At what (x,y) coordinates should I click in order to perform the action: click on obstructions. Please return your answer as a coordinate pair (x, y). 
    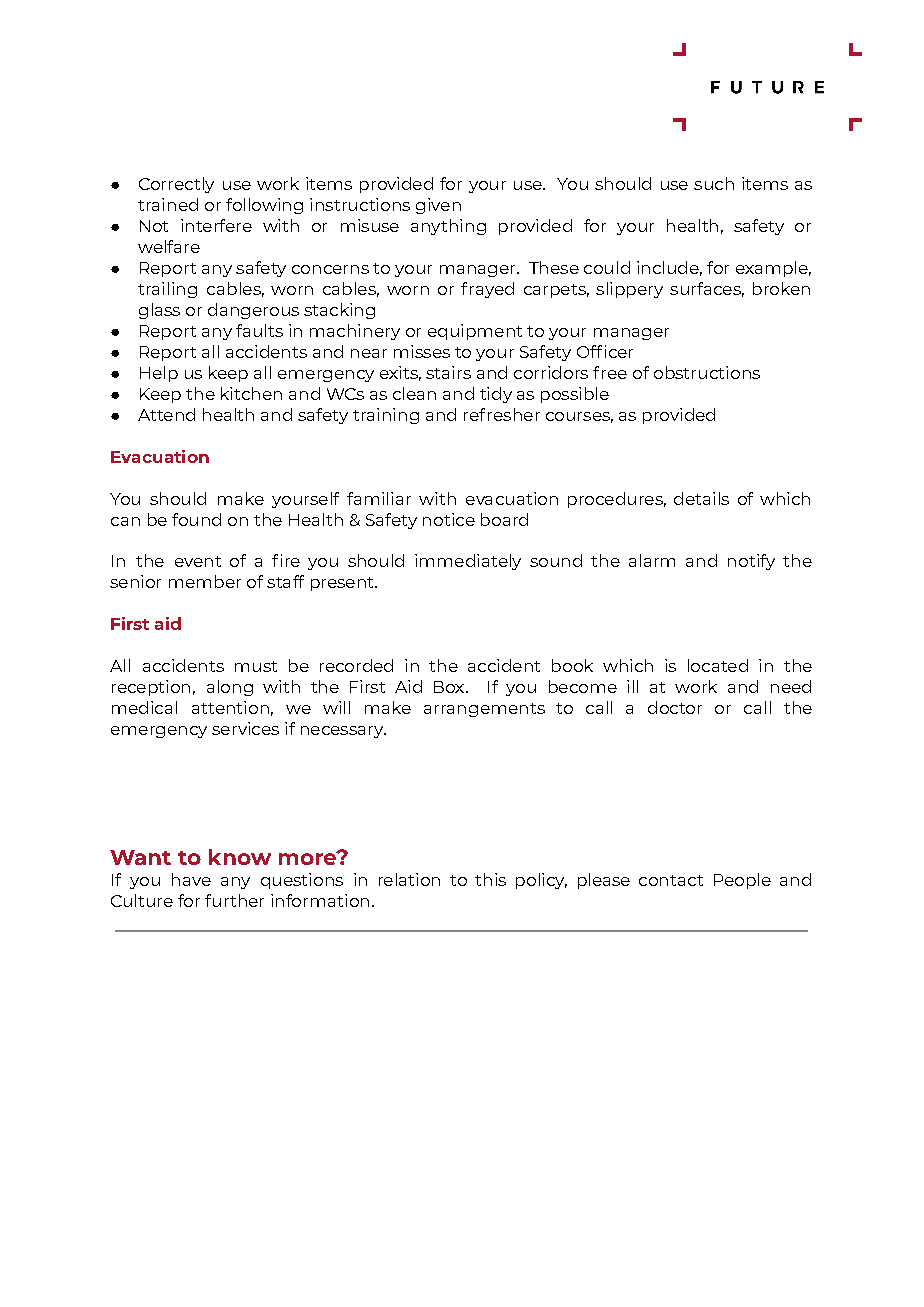
    Looking at the image, I should click on (707, 372).
